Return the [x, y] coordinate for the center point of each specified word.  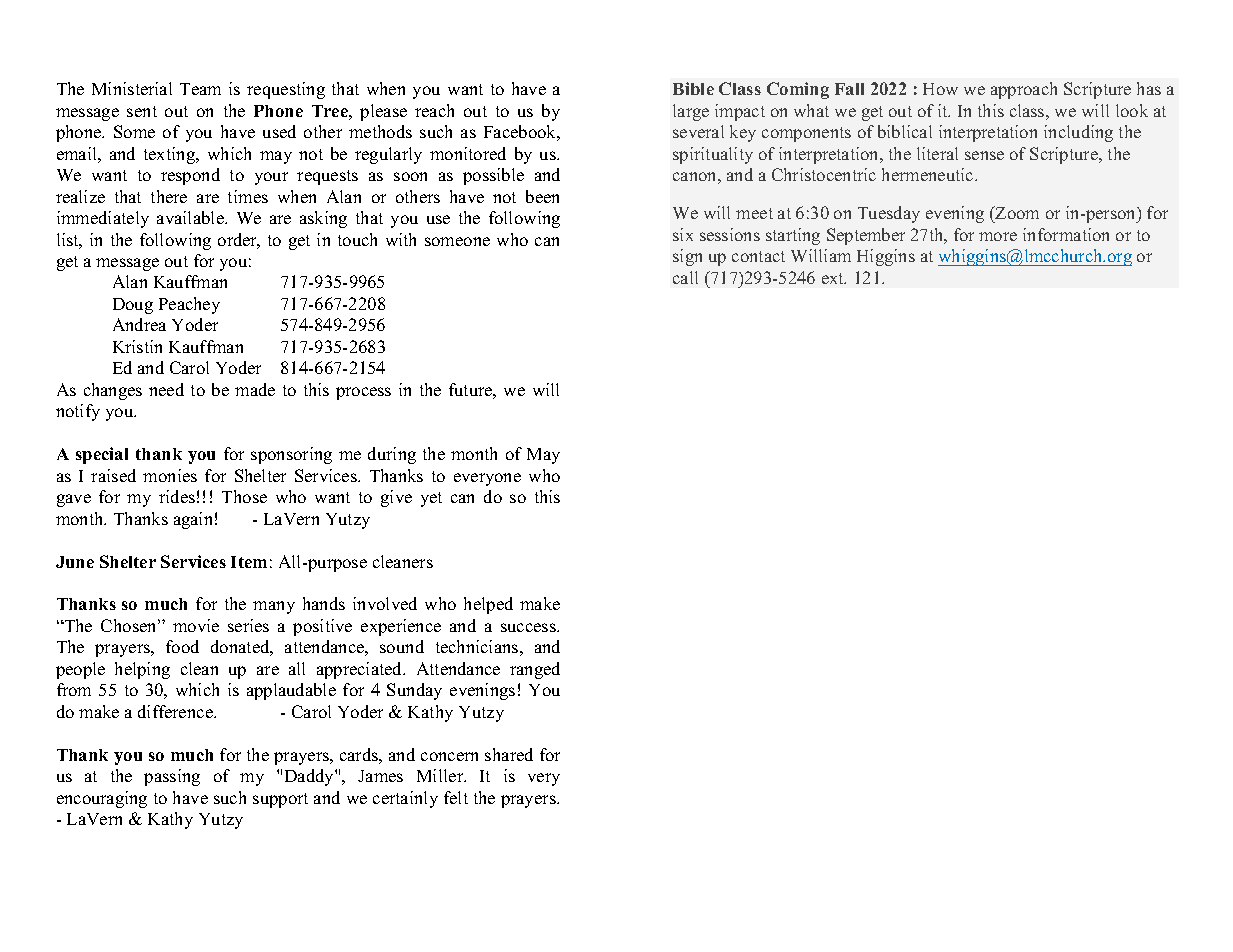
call [685, 277]
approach [1024, 90]
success [529, 627]
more [998, 236]
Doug [133, 306]
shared [509, 754]
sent [142, 111]
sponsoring [291, 455]
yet [431, 499]
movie [196, 625]
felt [456, 797]
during [392, 455]
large [691, 112]
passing [172, 777]
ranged [535, 670]
